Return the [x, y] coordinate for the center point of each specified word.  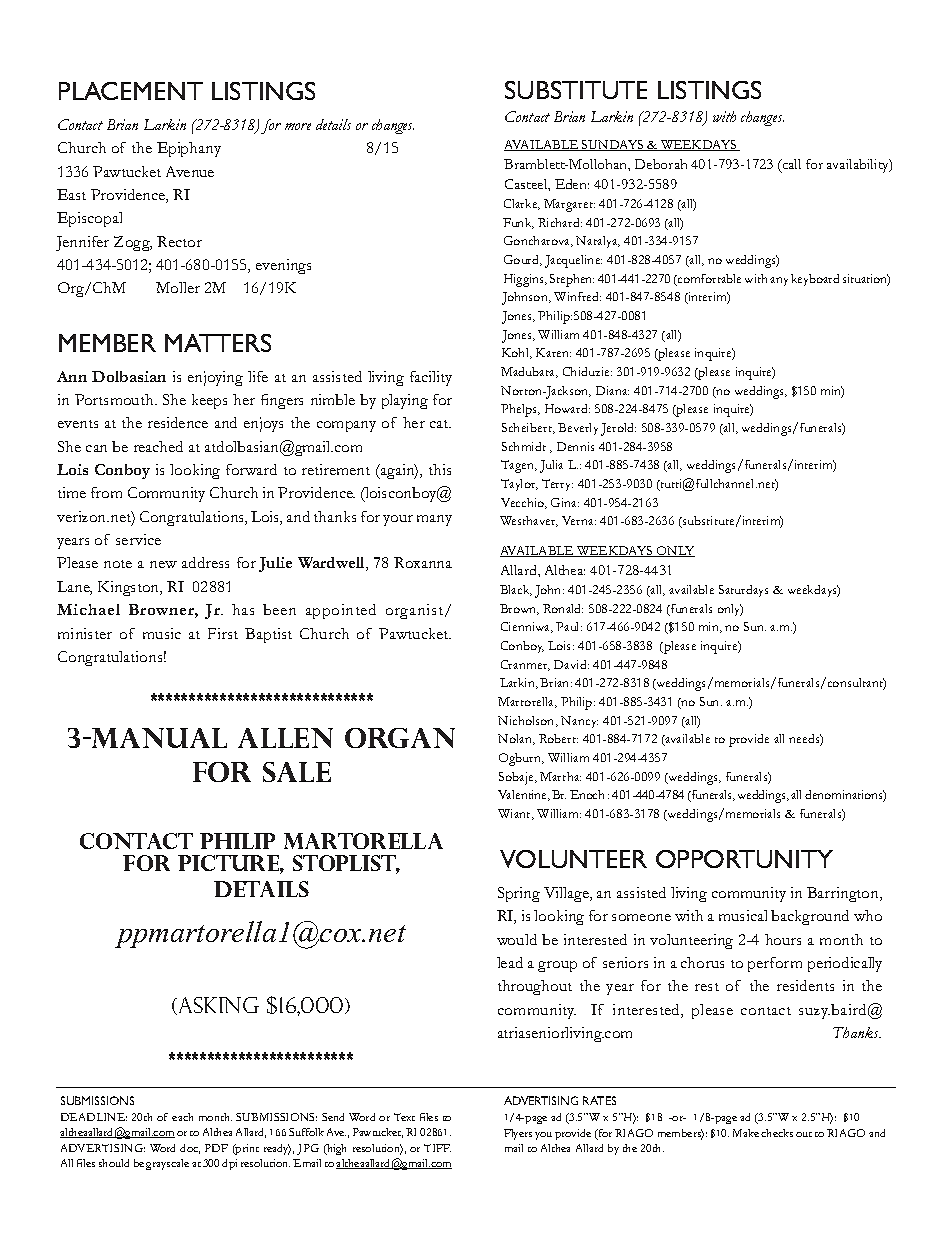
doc [190, 1149]
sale [297, 772]
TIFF [437, 1148]
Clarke [522, 204]
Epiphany [189, 149]
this [440, 469]
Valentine [524, 795]
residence [178, 422]
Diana [612, 390]
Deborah [661, 164]
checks [777, 1133]
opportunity [744, 859]
